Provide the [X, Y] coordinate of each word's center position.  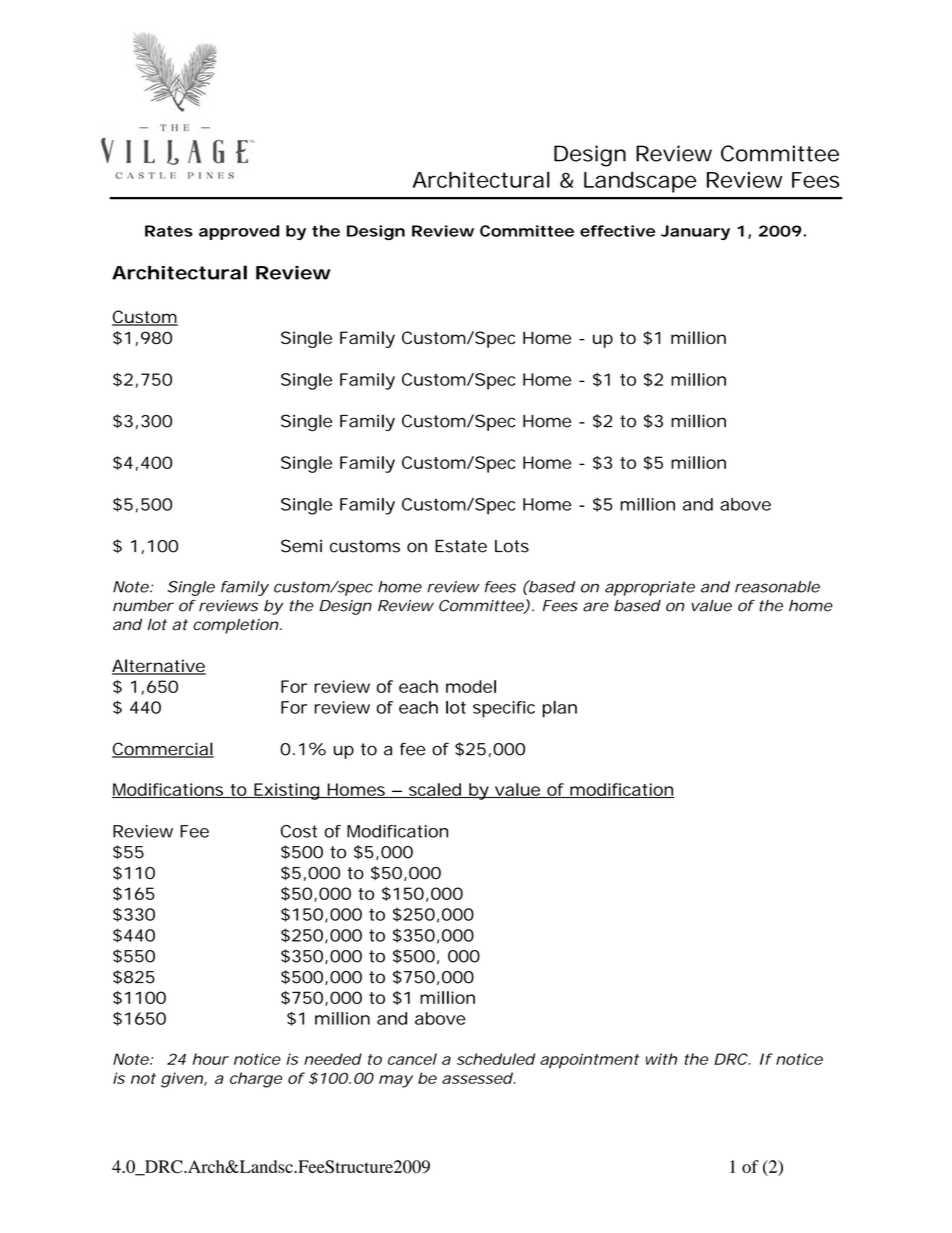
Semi [301, 546]
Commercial [163, 750]
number [143, 606]
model [471, 686]
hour [210, 1059]
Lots [512, 546]
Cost [299, 831]
